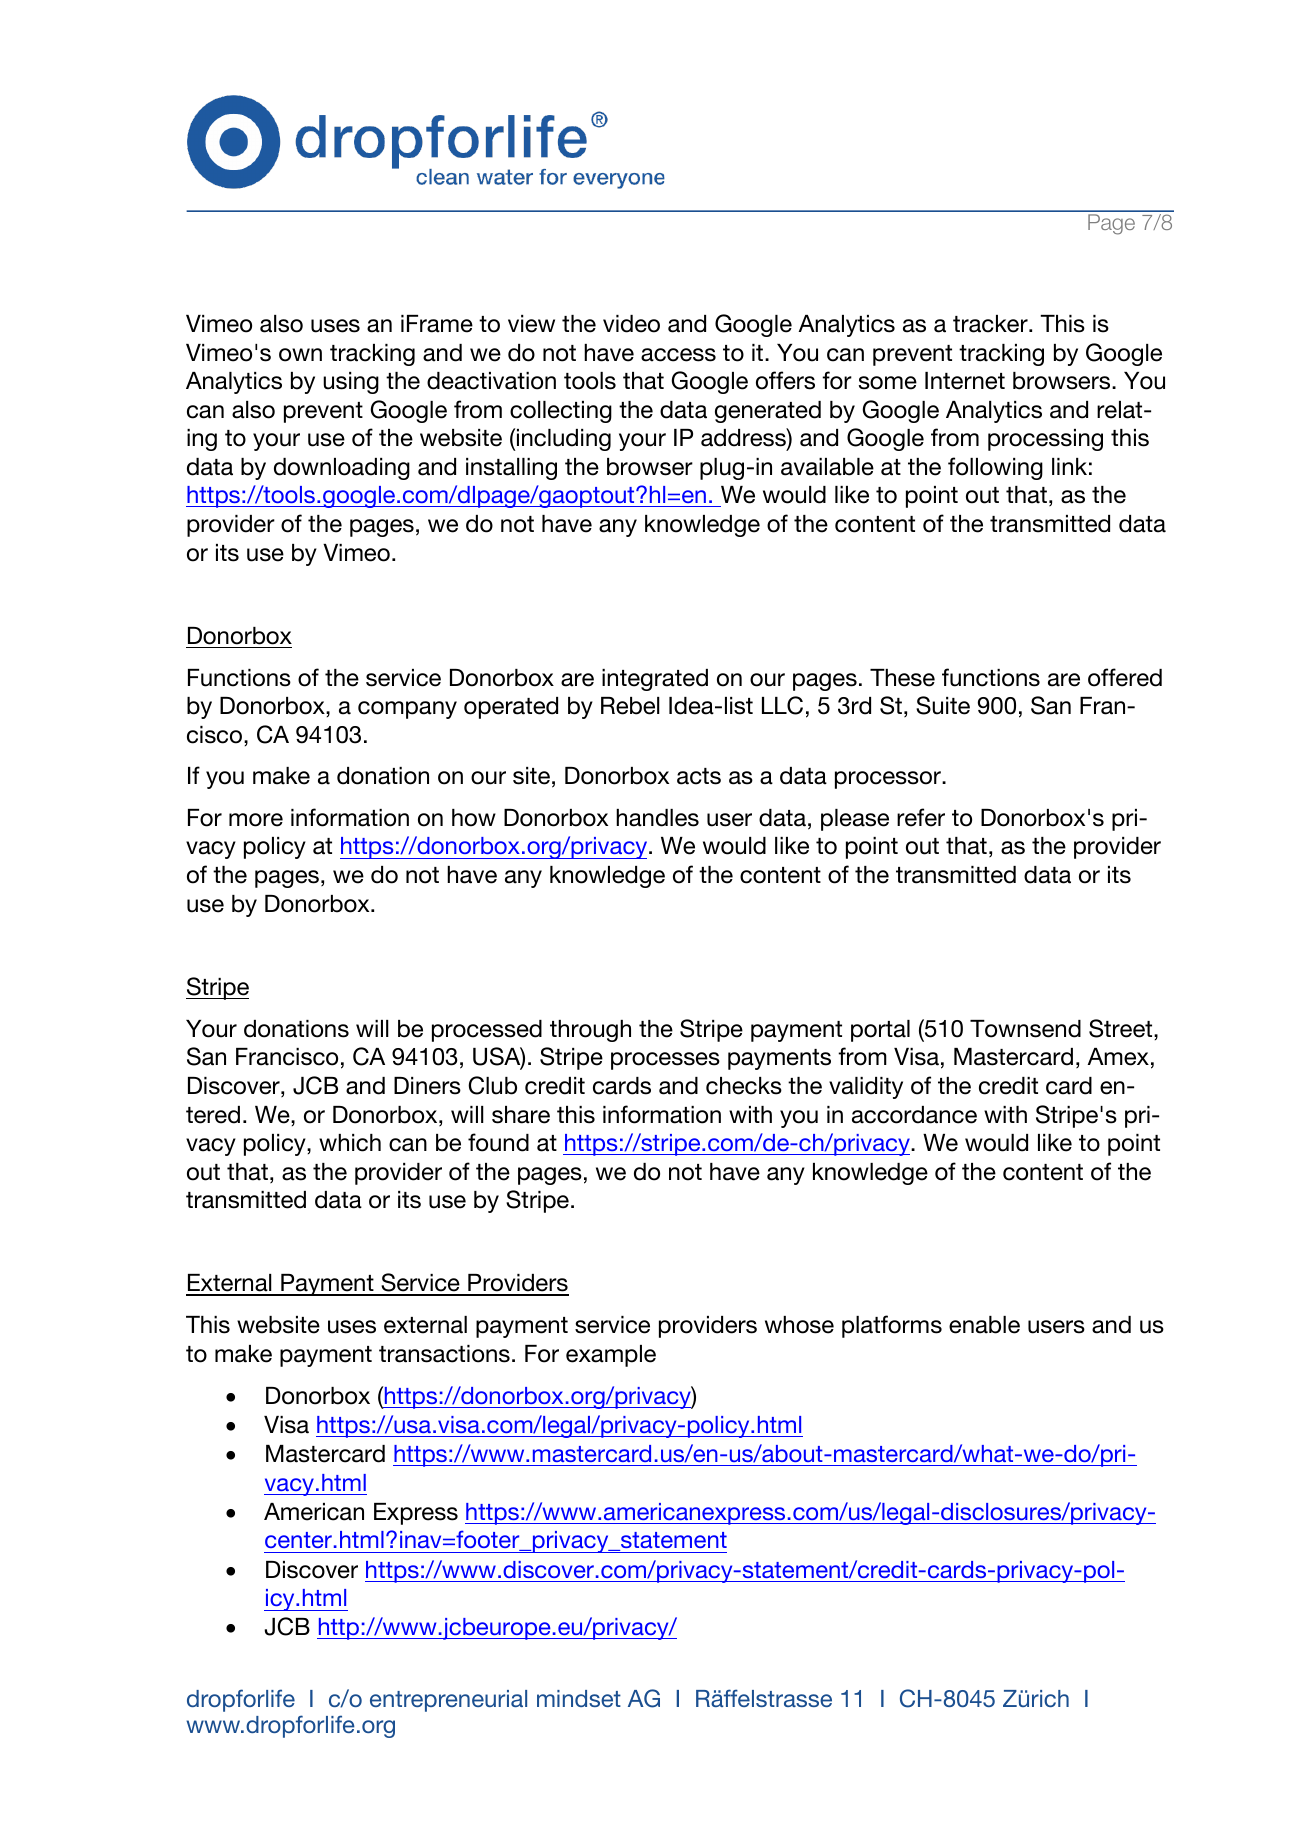 The image size is (1296, 1833). I want to click on integrated, so click(655, 680).
